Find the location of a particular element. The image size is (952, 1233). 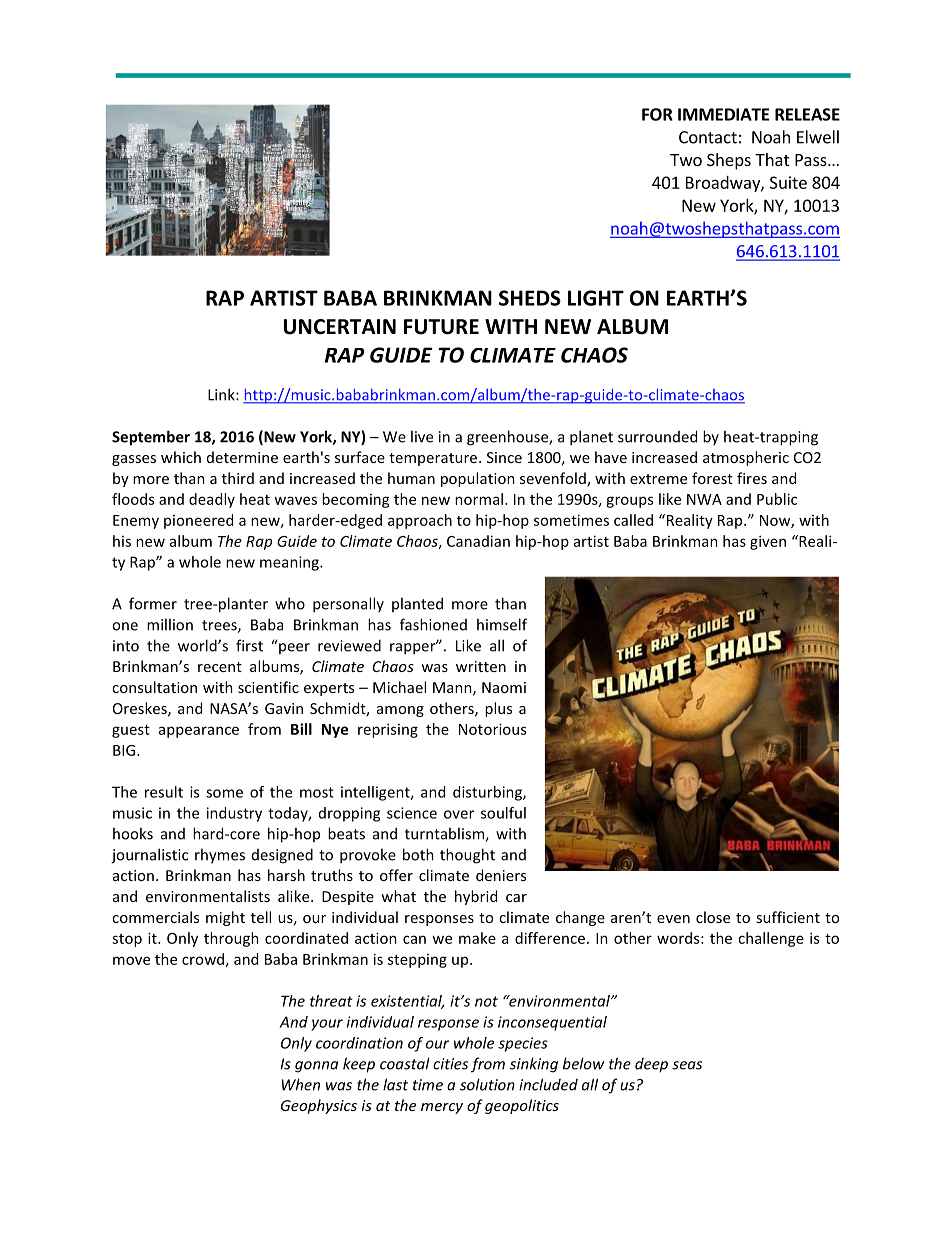

given is located at coordinates (768, 542).
